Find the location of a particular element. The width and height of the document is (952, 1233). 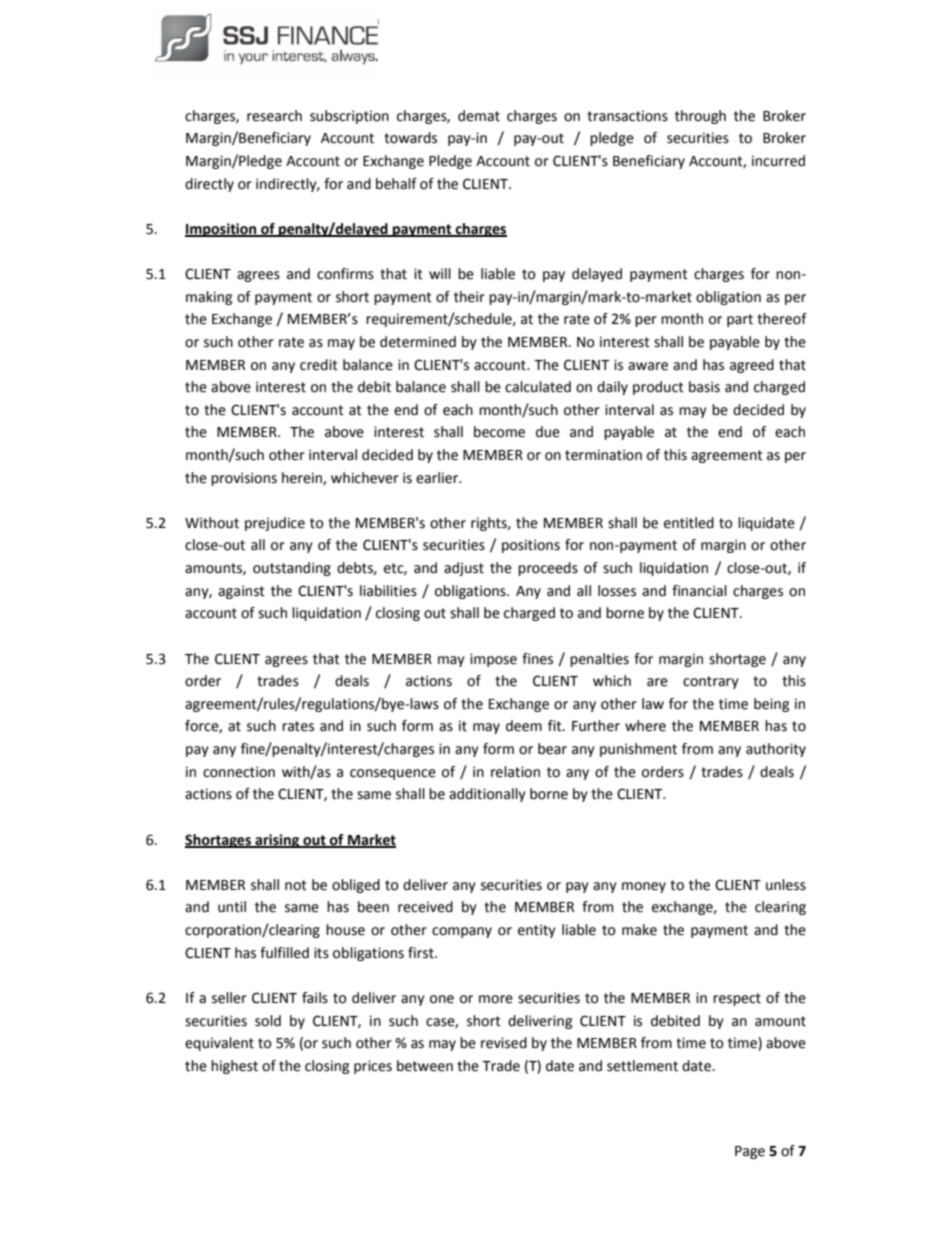

revised is located at coordinates (504, 1043).
